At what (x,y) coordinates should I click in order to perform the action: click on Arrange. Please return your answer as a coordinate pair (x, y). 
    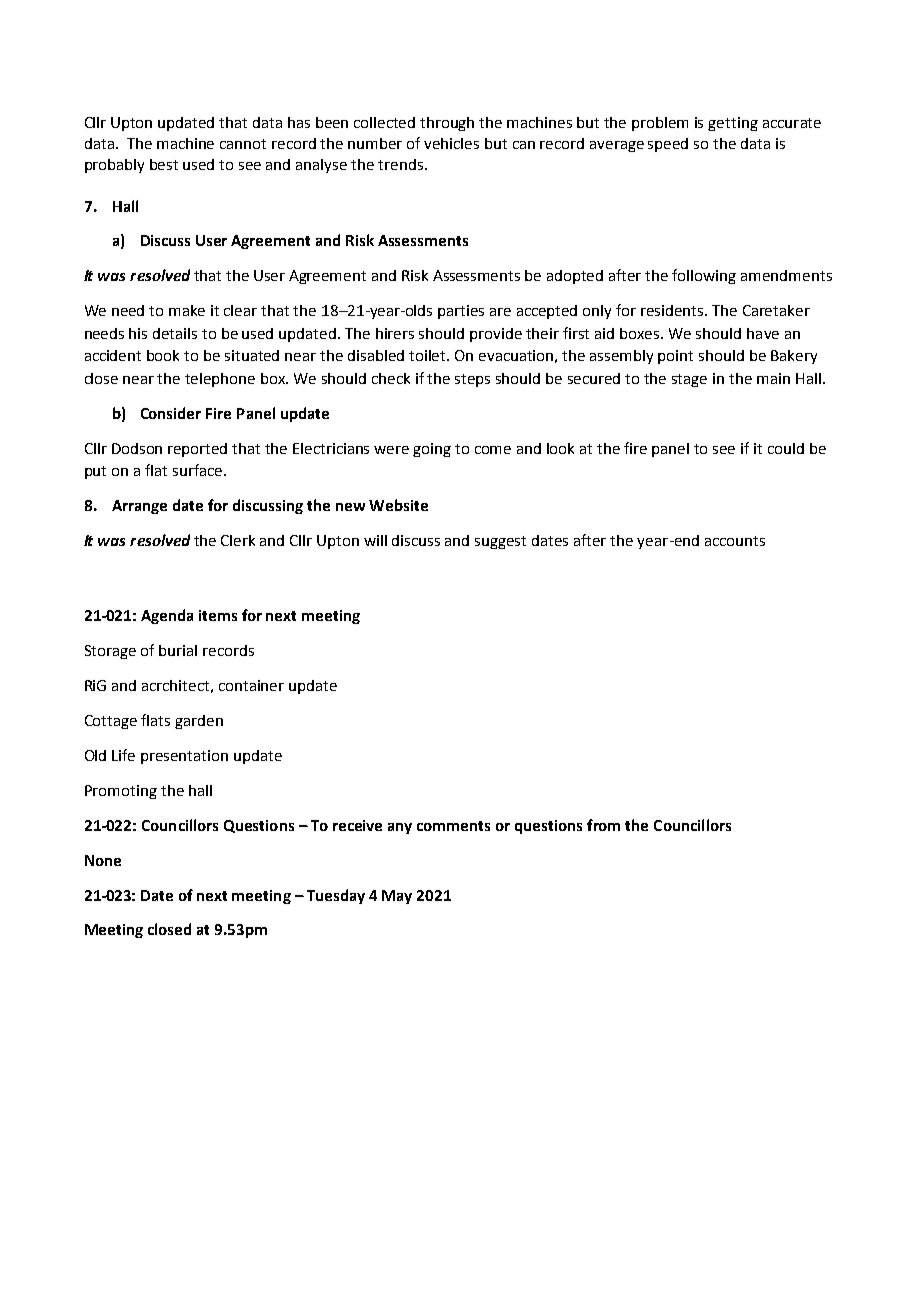
    Looking at the image, I should click on (139, 507).
